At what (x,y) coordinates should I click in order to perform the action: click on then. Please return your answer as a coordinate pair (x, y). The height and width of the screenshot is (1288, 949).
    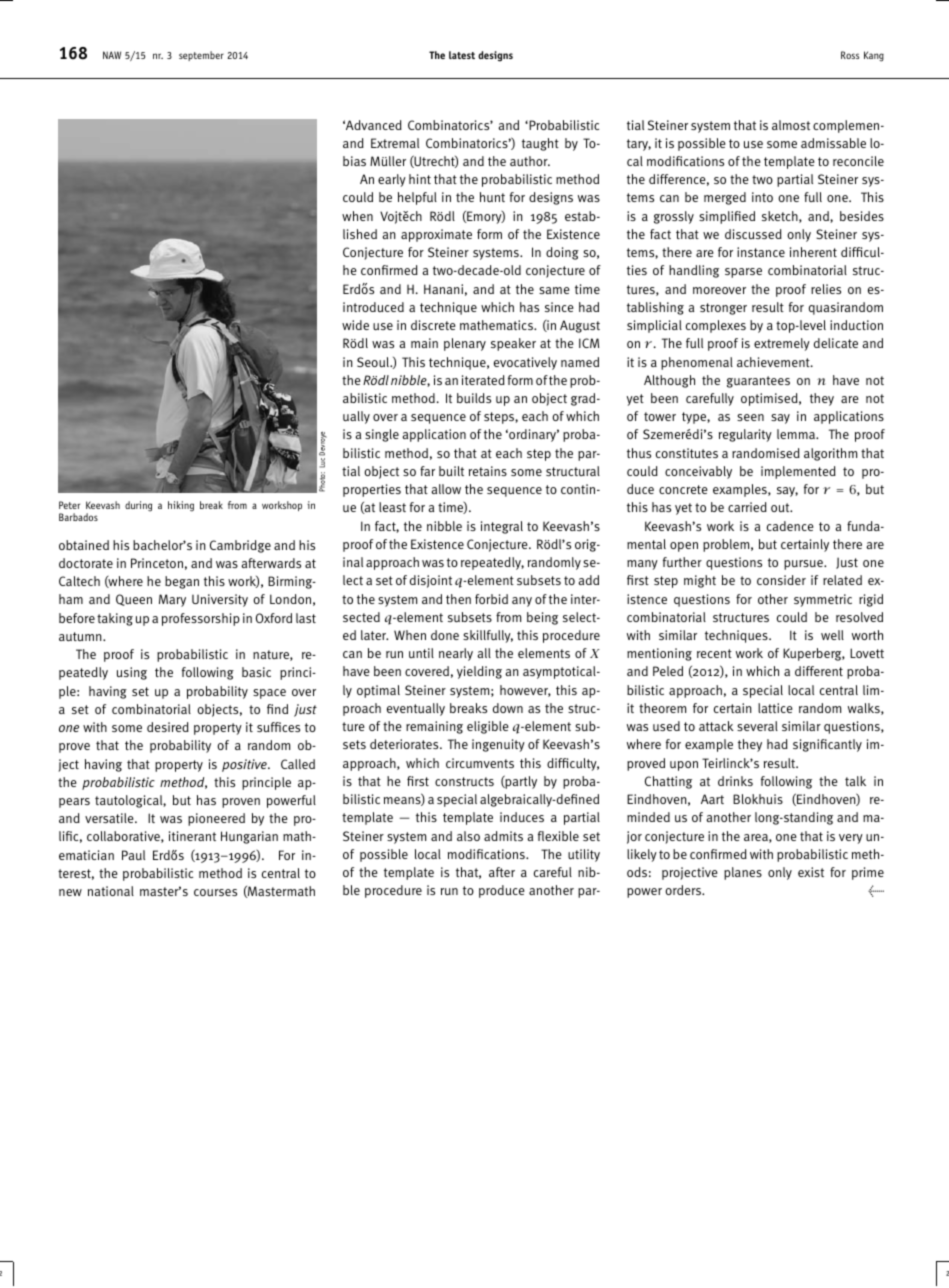
    Looking at the image, I should click on (458, 599).
